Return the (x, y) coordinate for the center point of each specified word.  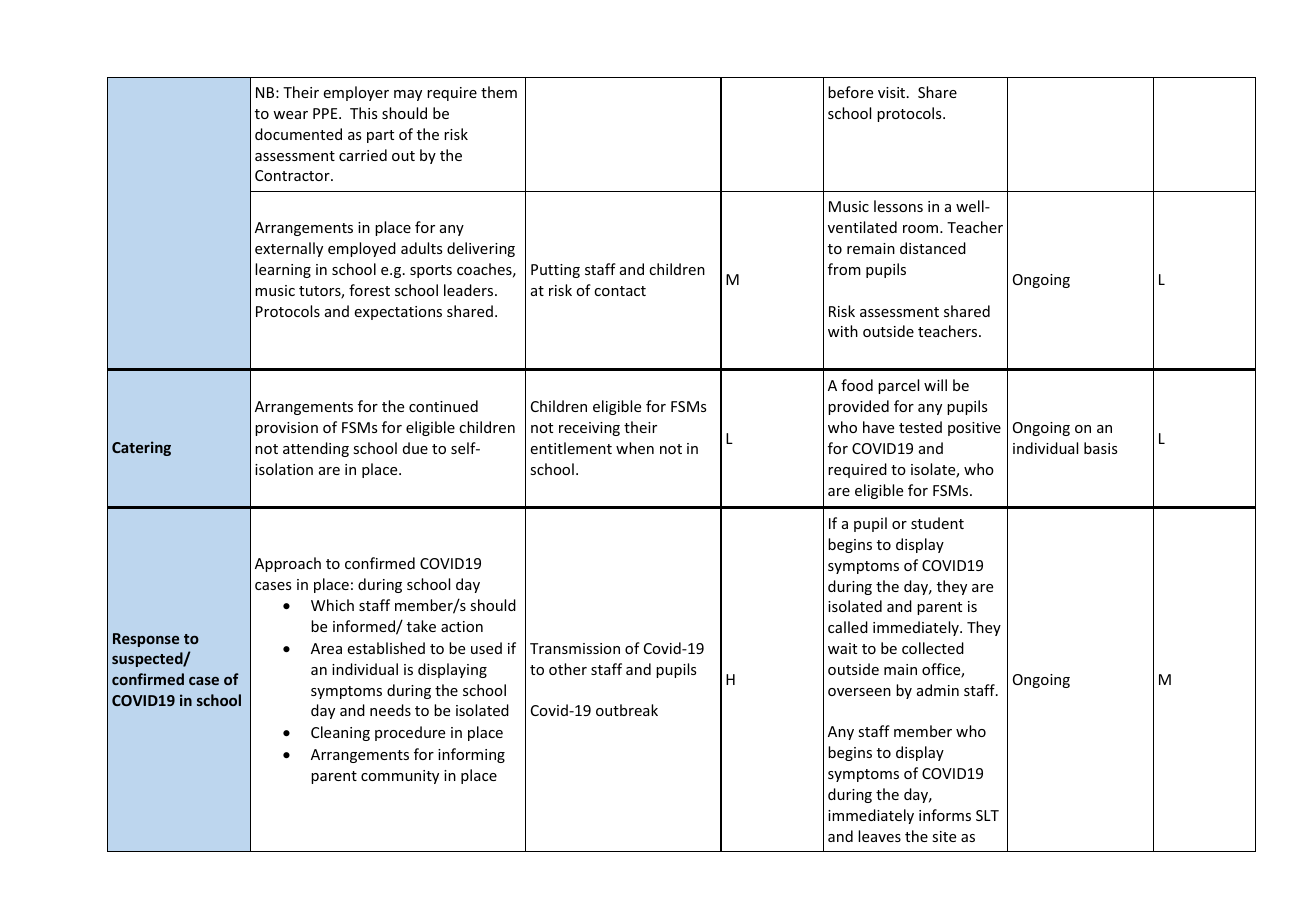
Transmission (575, 648)
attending (316, 449)
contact (620, 291)
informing (471, 755)
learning (283, 270)
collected (933, 648)
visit (893, 92)
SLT (987, 815)
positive (974, 429)
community (400, 777)
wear (290, 115)
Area (326, 648)
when (635, 448)
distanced (933, 248)
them (499, 92)
